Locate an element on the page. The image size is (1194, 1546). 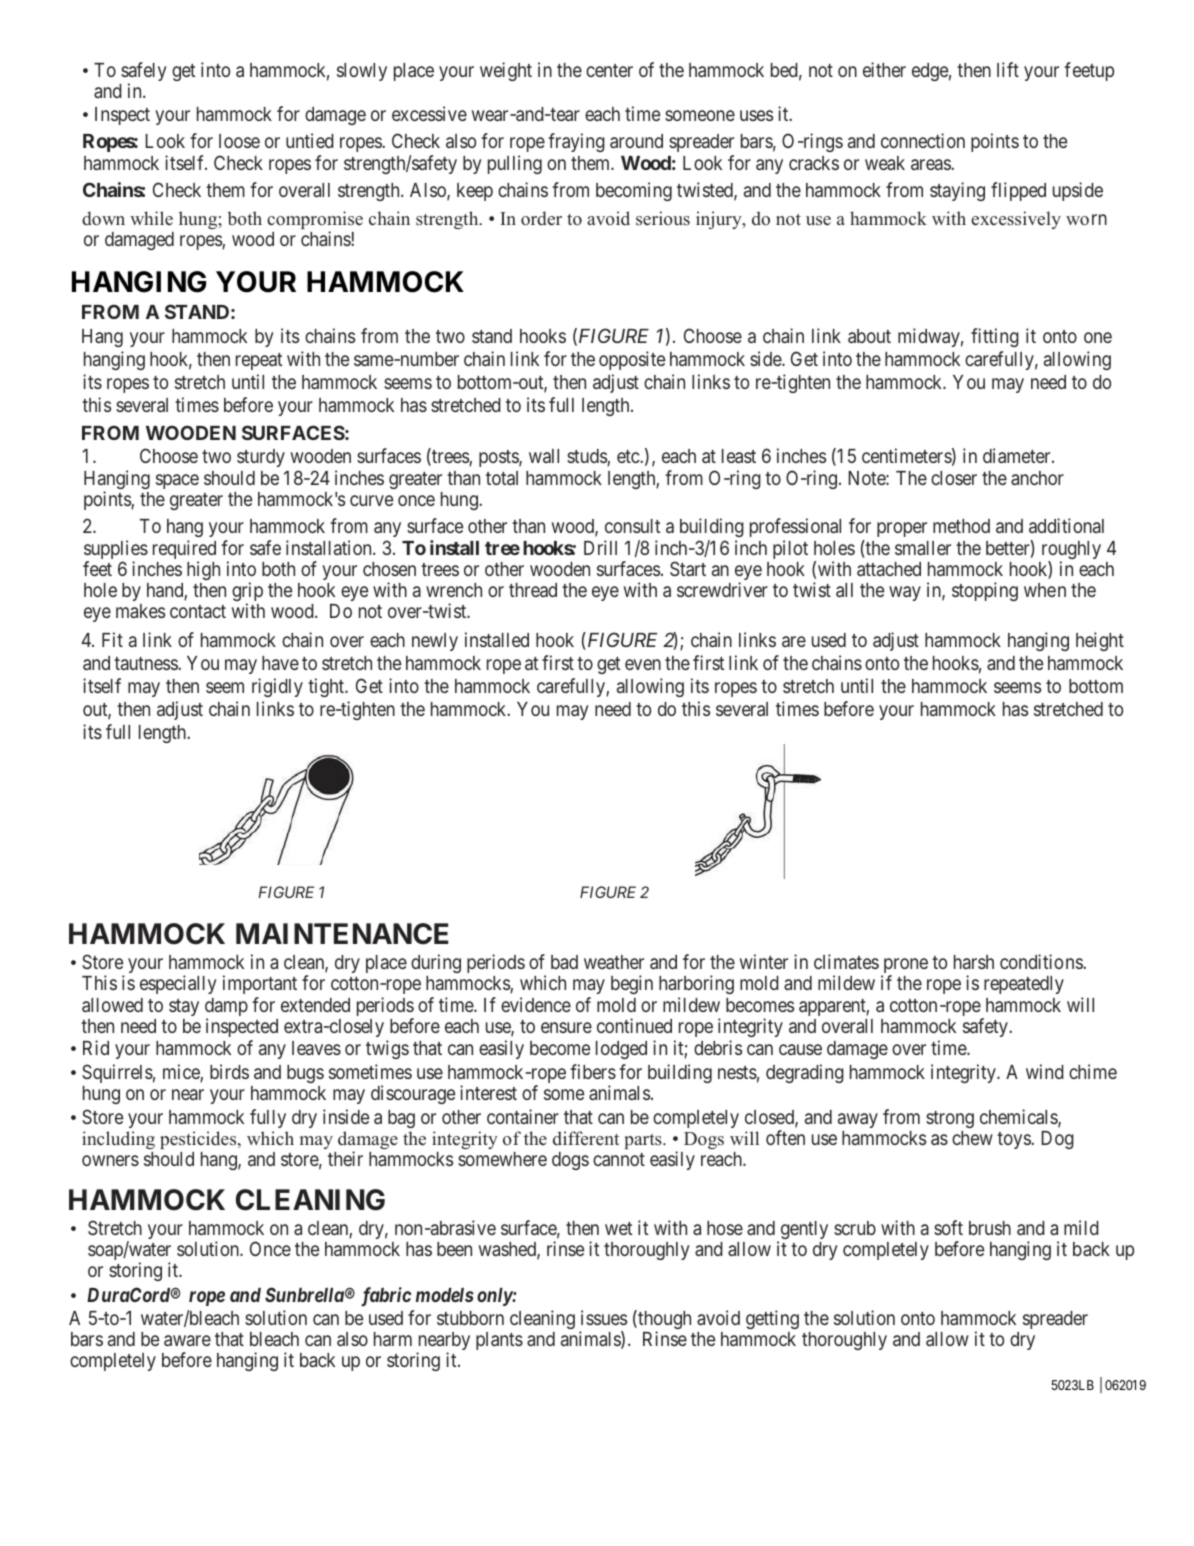
even is located at coordinates (643, 664).
